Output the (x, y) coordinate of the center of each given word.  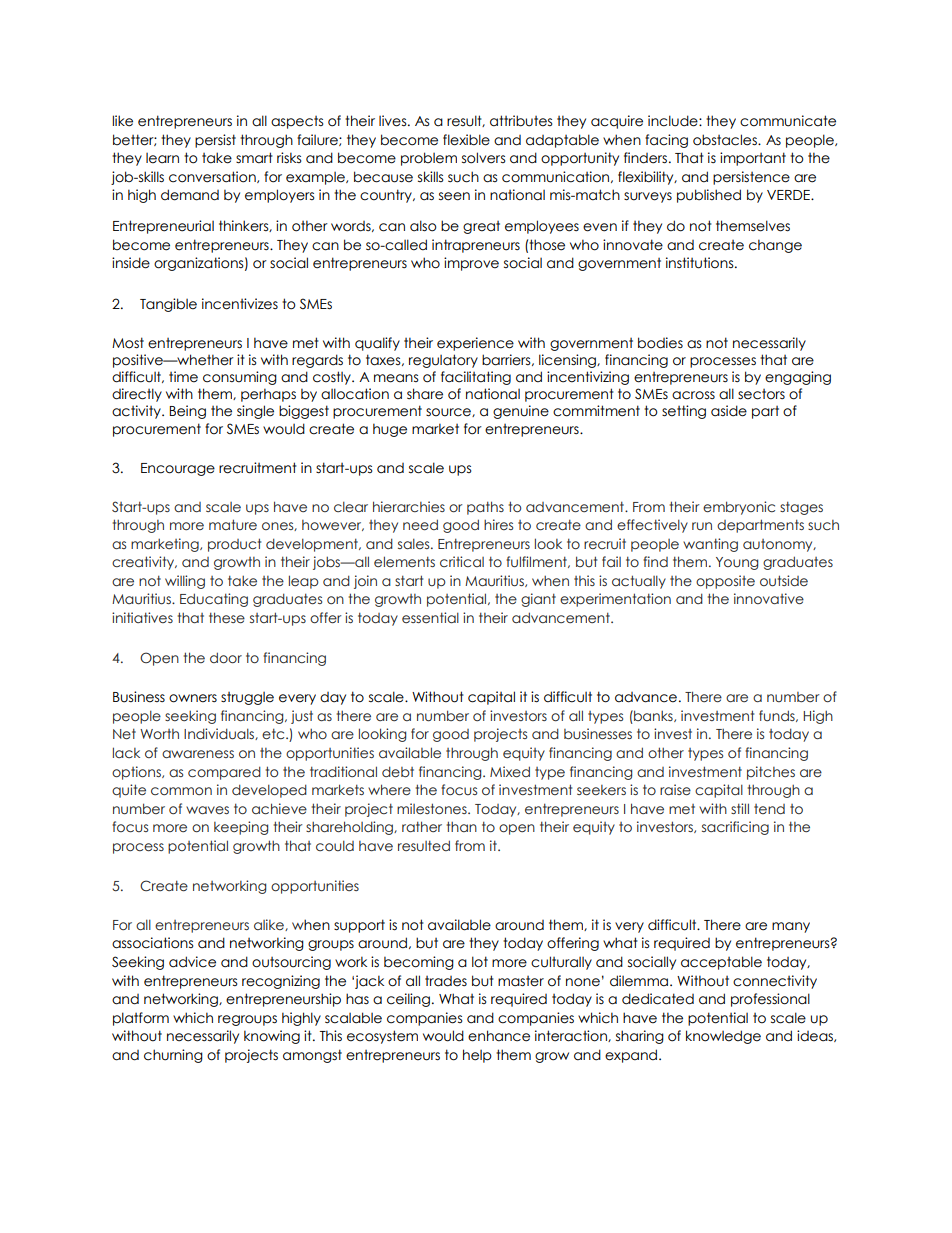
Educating (214, 600)
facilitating (476, 378)
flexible (466, 140)
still (740, 808)
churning (173, 1056)
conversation (213, 177)
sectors (761, 394)
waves (207, 810)
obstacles (726, 140)
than (462, 826)
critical (462, 561)
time (183, 377)
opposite (725, 582)
